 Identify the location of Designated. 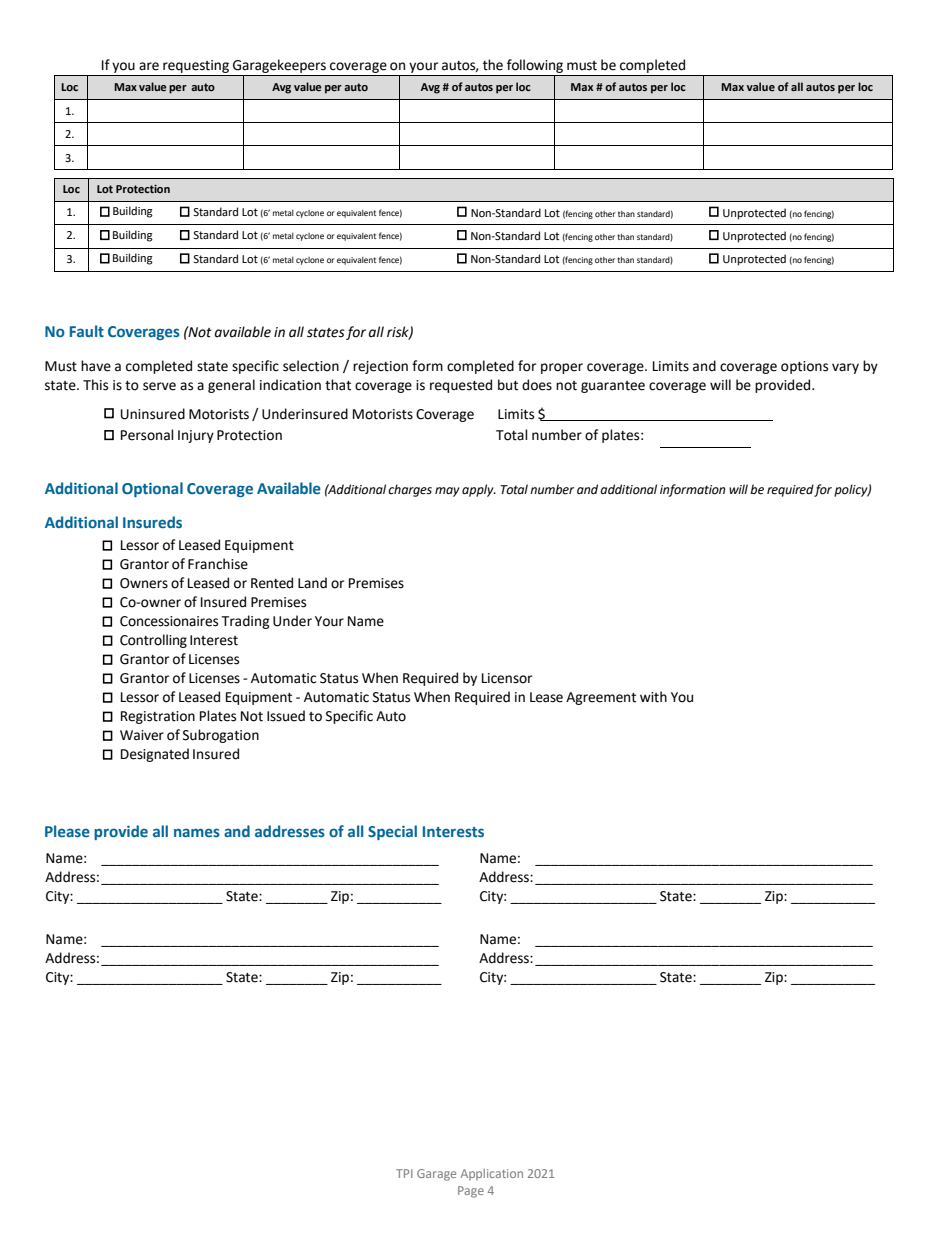
(155, 755).
